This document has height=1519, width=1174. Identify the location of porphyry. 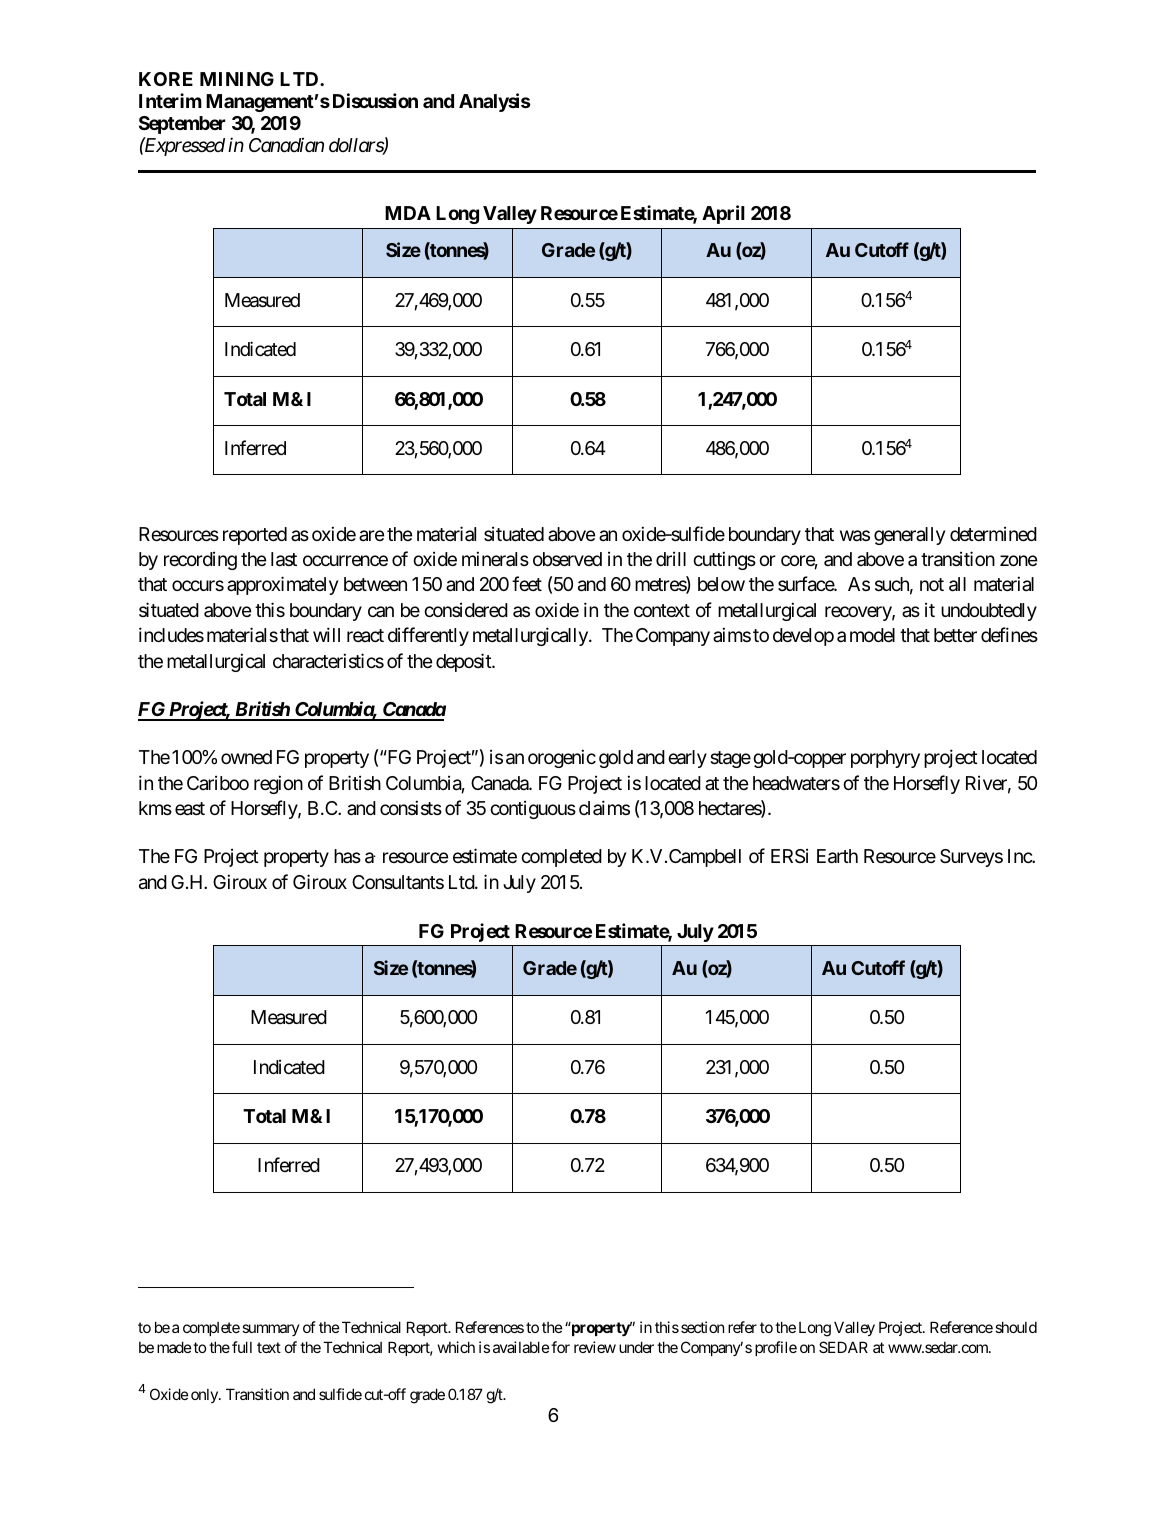
(885, 759).
